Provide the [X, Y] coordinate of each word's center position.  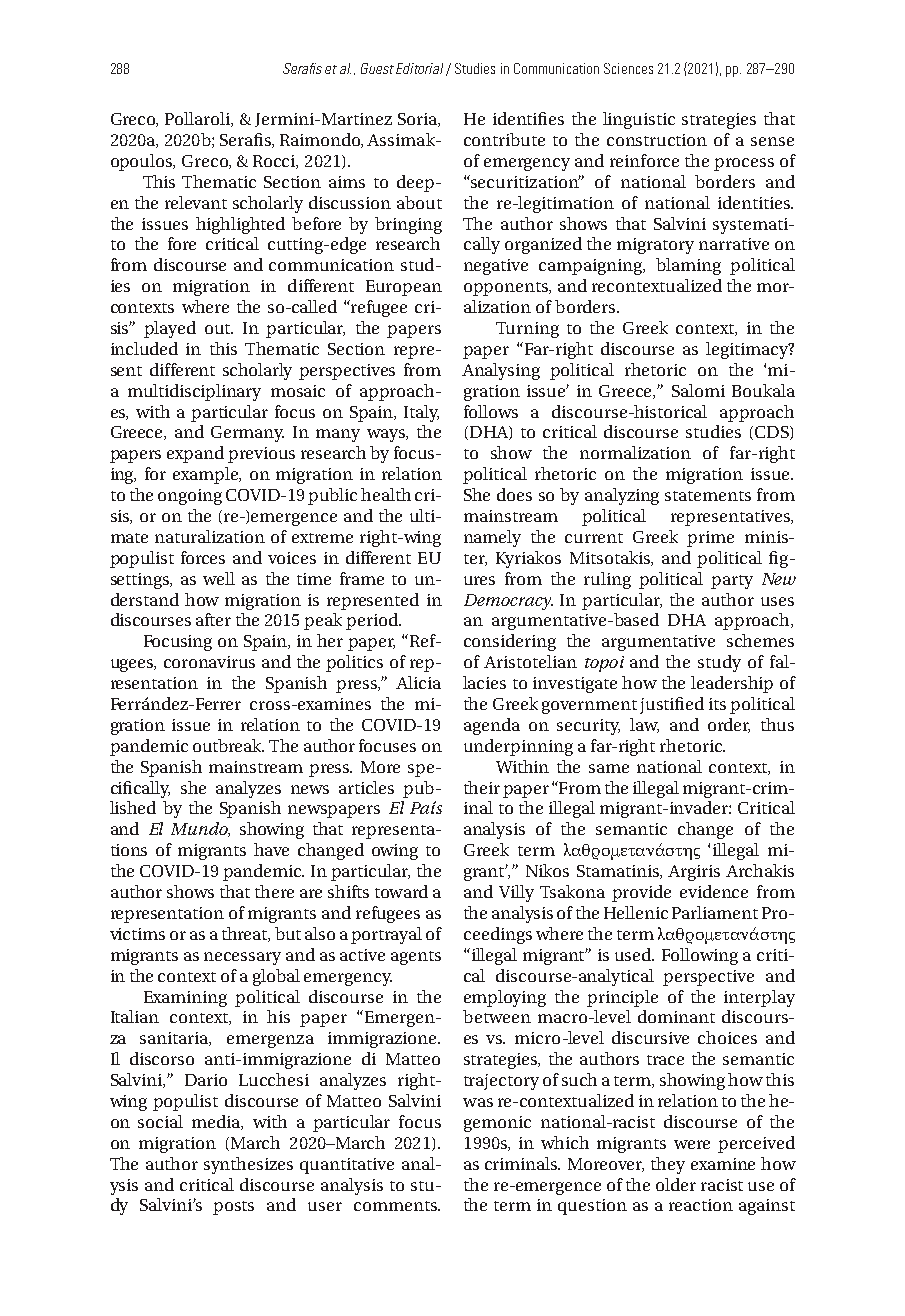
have [271, 849]
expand [195, 454]
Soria [418, 120]
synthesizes [248, 1165]
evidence [714, 891]
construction [657, 140]
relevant [196, 202]
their [482, 787]
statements [708, 496]
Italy [421, 413]
